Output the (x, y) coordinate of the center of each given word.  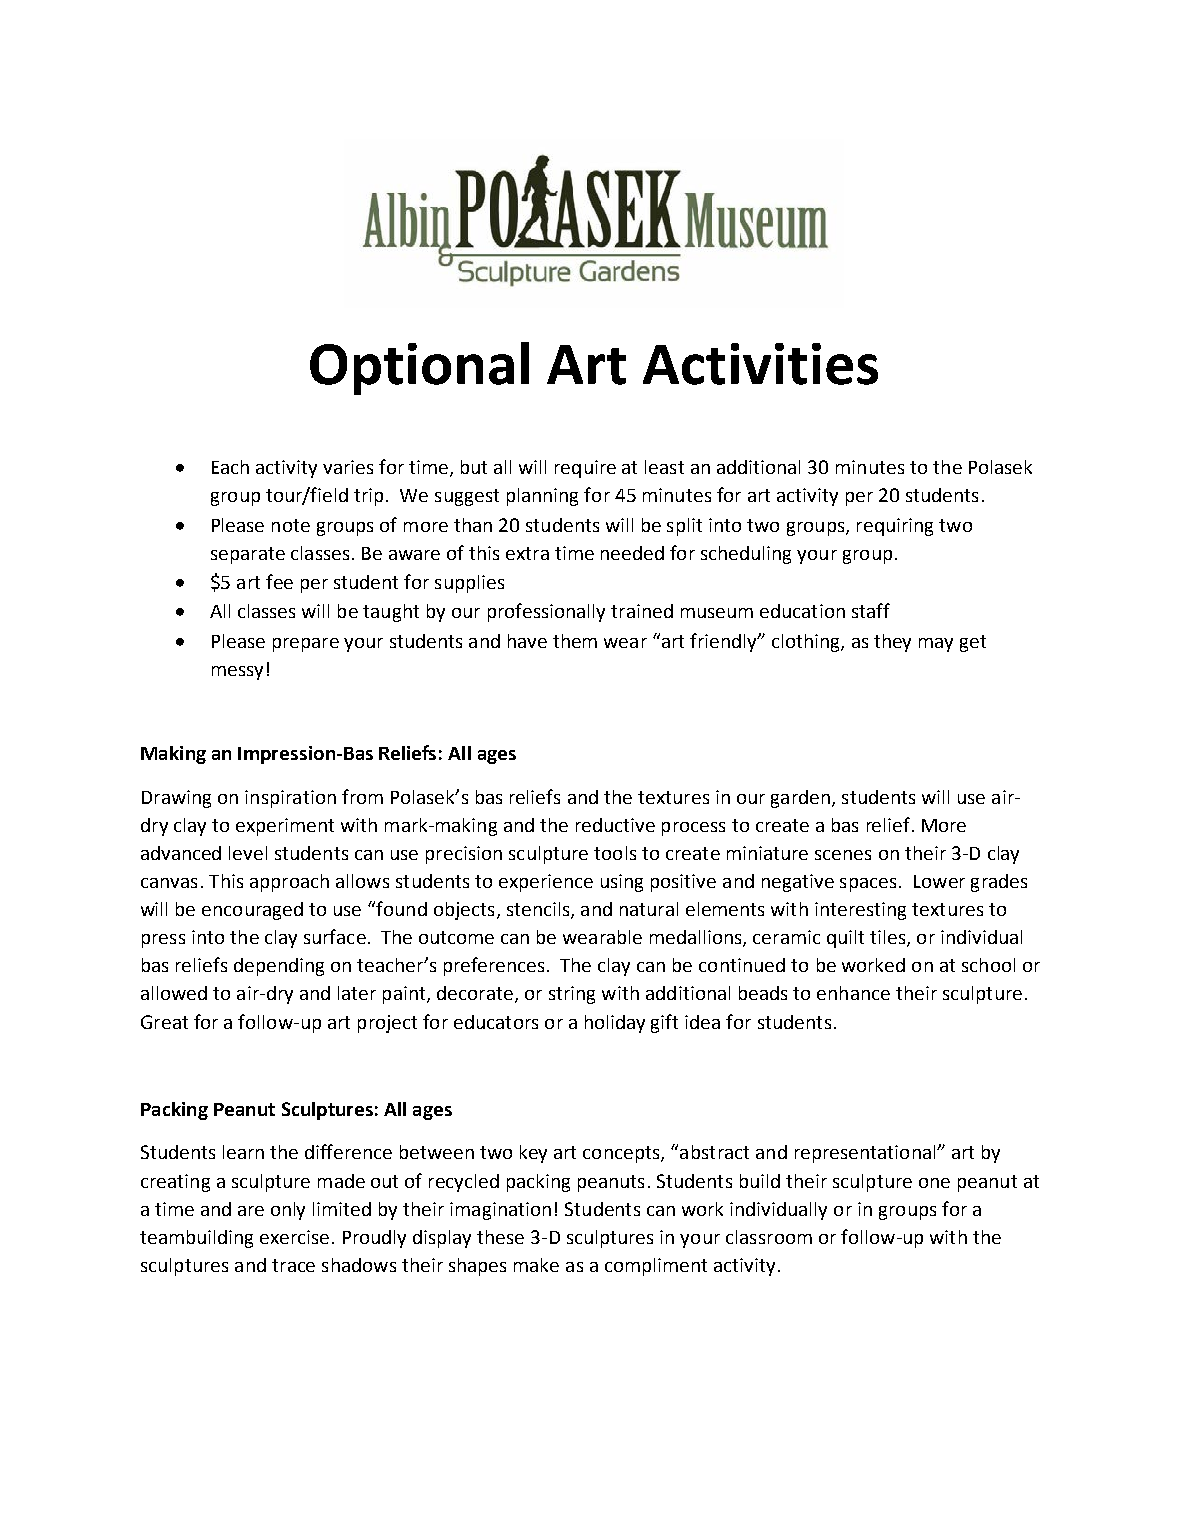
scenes (843, 855)
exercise (294, 1237)
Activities (760, 364)
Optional (419, 368)
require (585, 469)
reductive (615, 825)
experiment (285, 827)
